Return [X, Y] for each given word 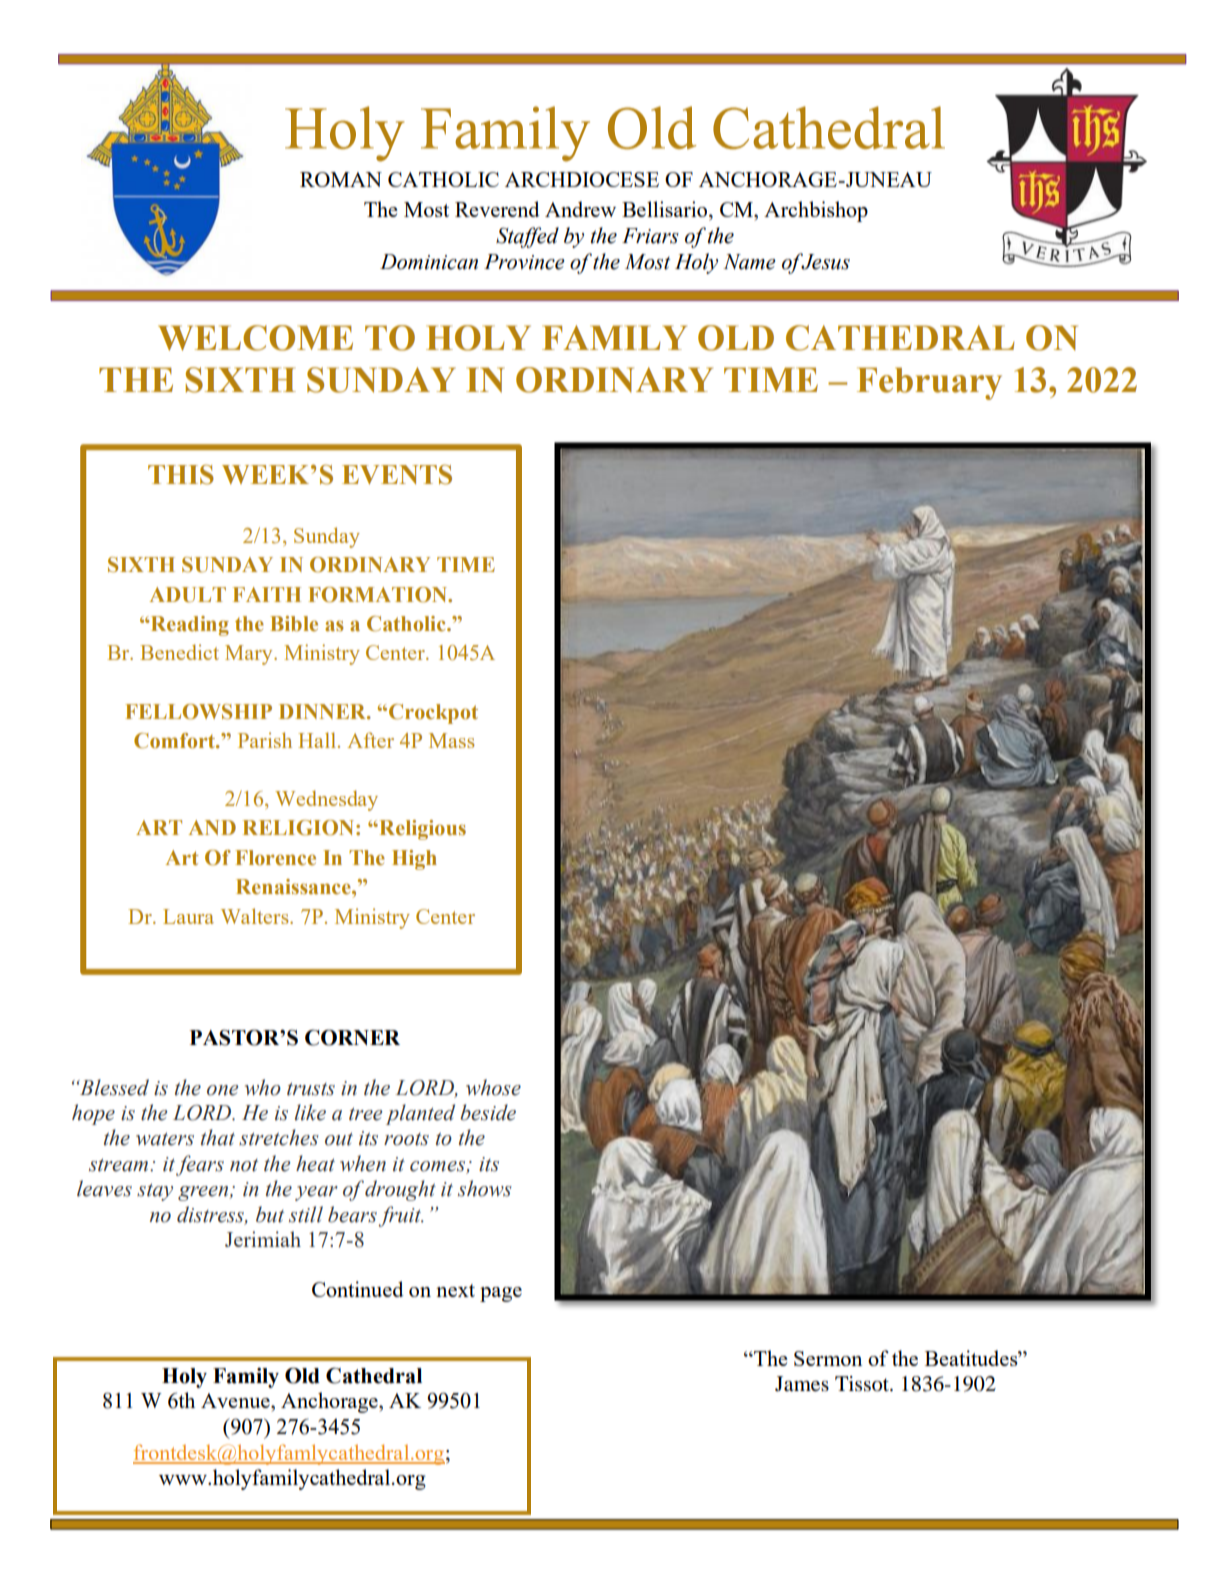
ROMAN [341, 179]
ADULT [188, 595]
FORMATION [379, 595]
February [929, 383]
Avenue [236, 1400]
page [501, 1294]
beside [488, 1112]
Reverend [497, 209]
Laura [188, 916]
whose [493, 1087]
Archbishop [816, 211]
